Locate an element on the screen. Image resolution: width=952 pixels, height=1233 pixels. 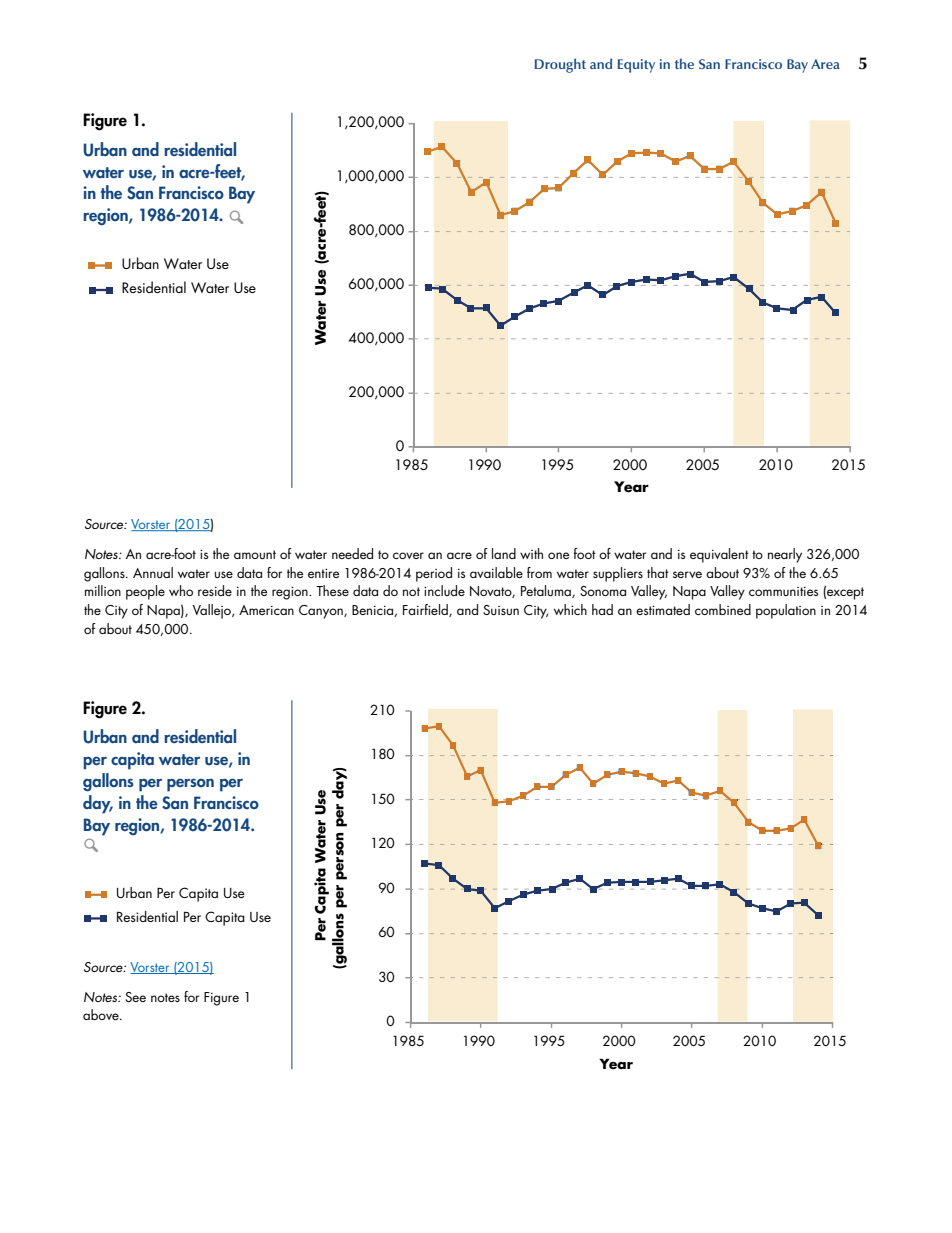
See is located at coordinates (135, 997).
